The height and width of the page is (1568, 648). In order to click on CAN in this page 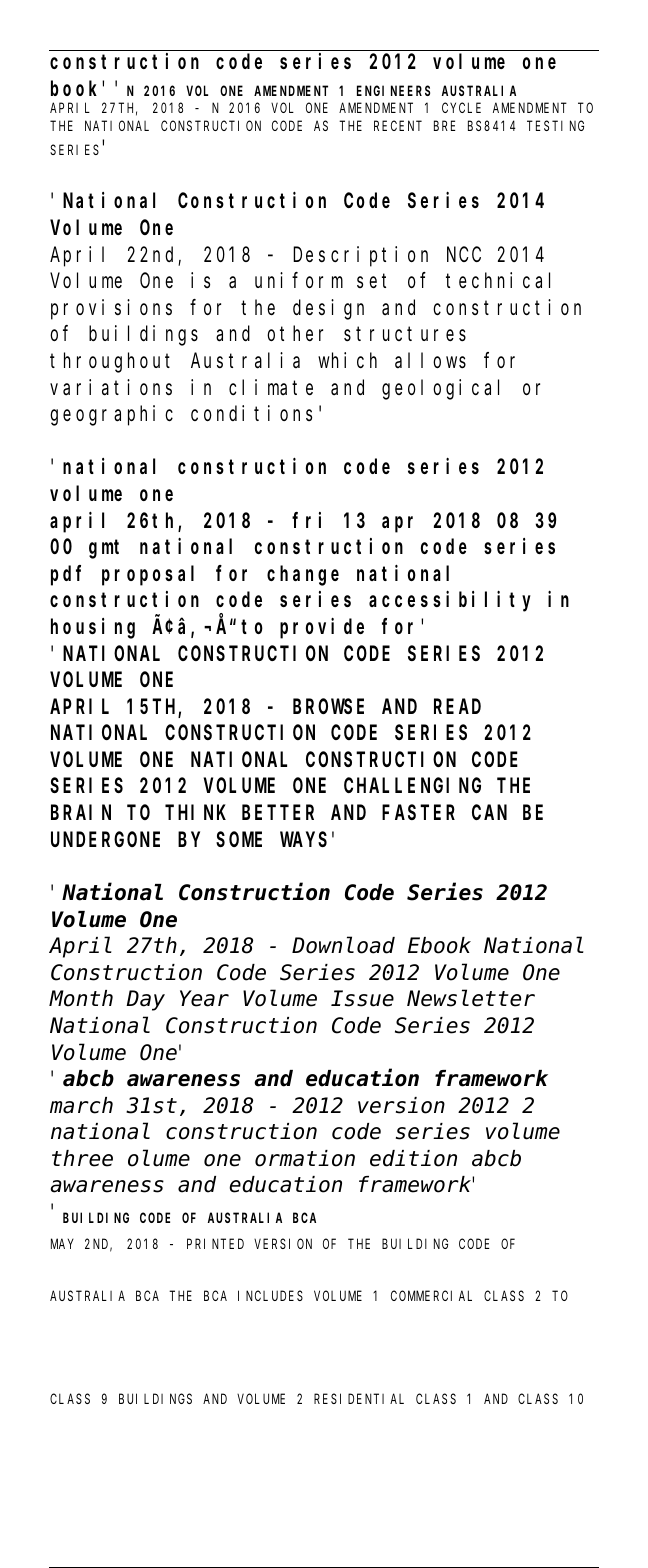, I will do `click(489, 813)`.
